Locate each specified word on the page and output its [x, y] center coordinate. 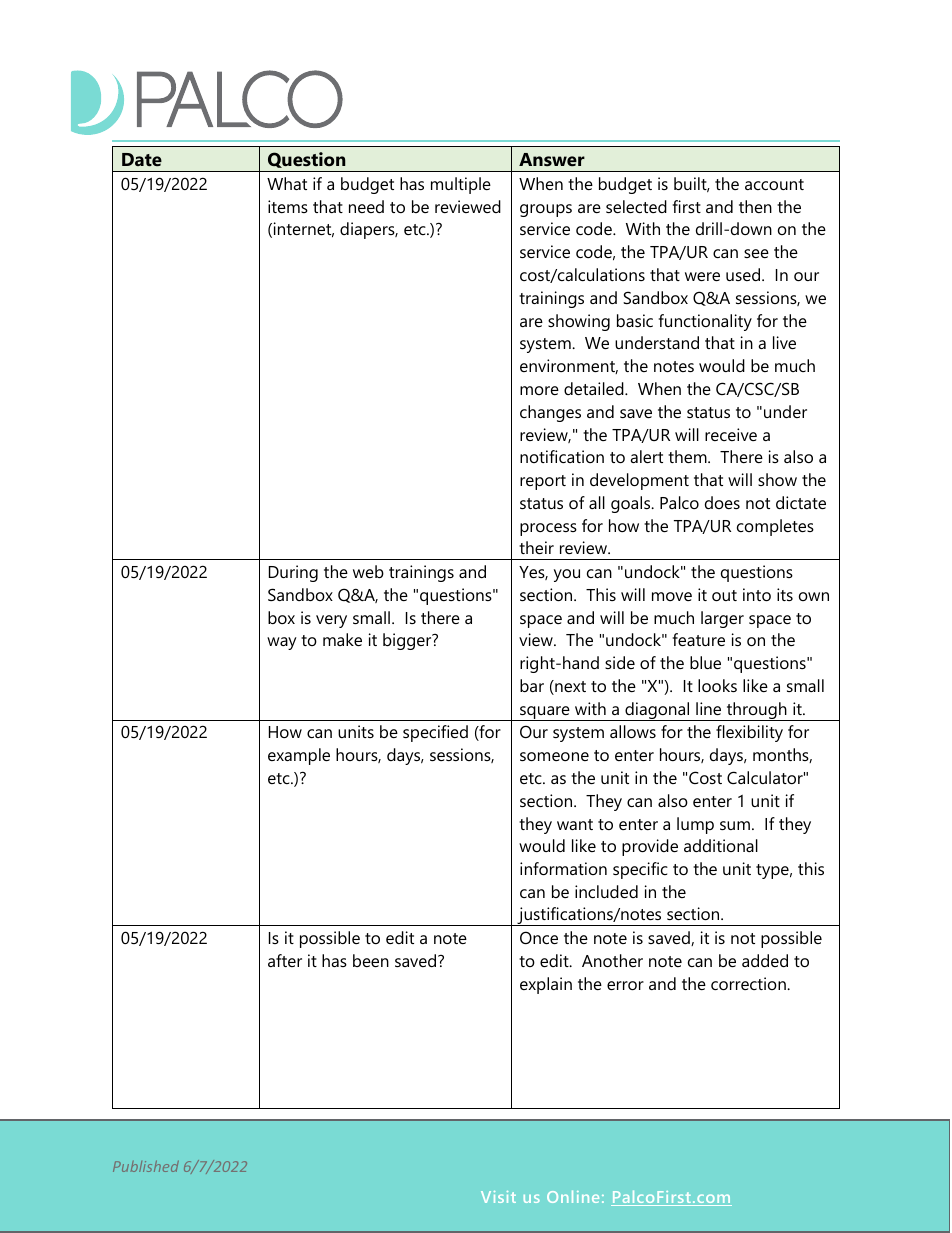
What [287, 183]
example [299, 756]
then [755, 206]
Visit [498, 1197]
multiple [461, 185]
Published [146, 1166]
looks [717, 685]
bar [532, 685]
